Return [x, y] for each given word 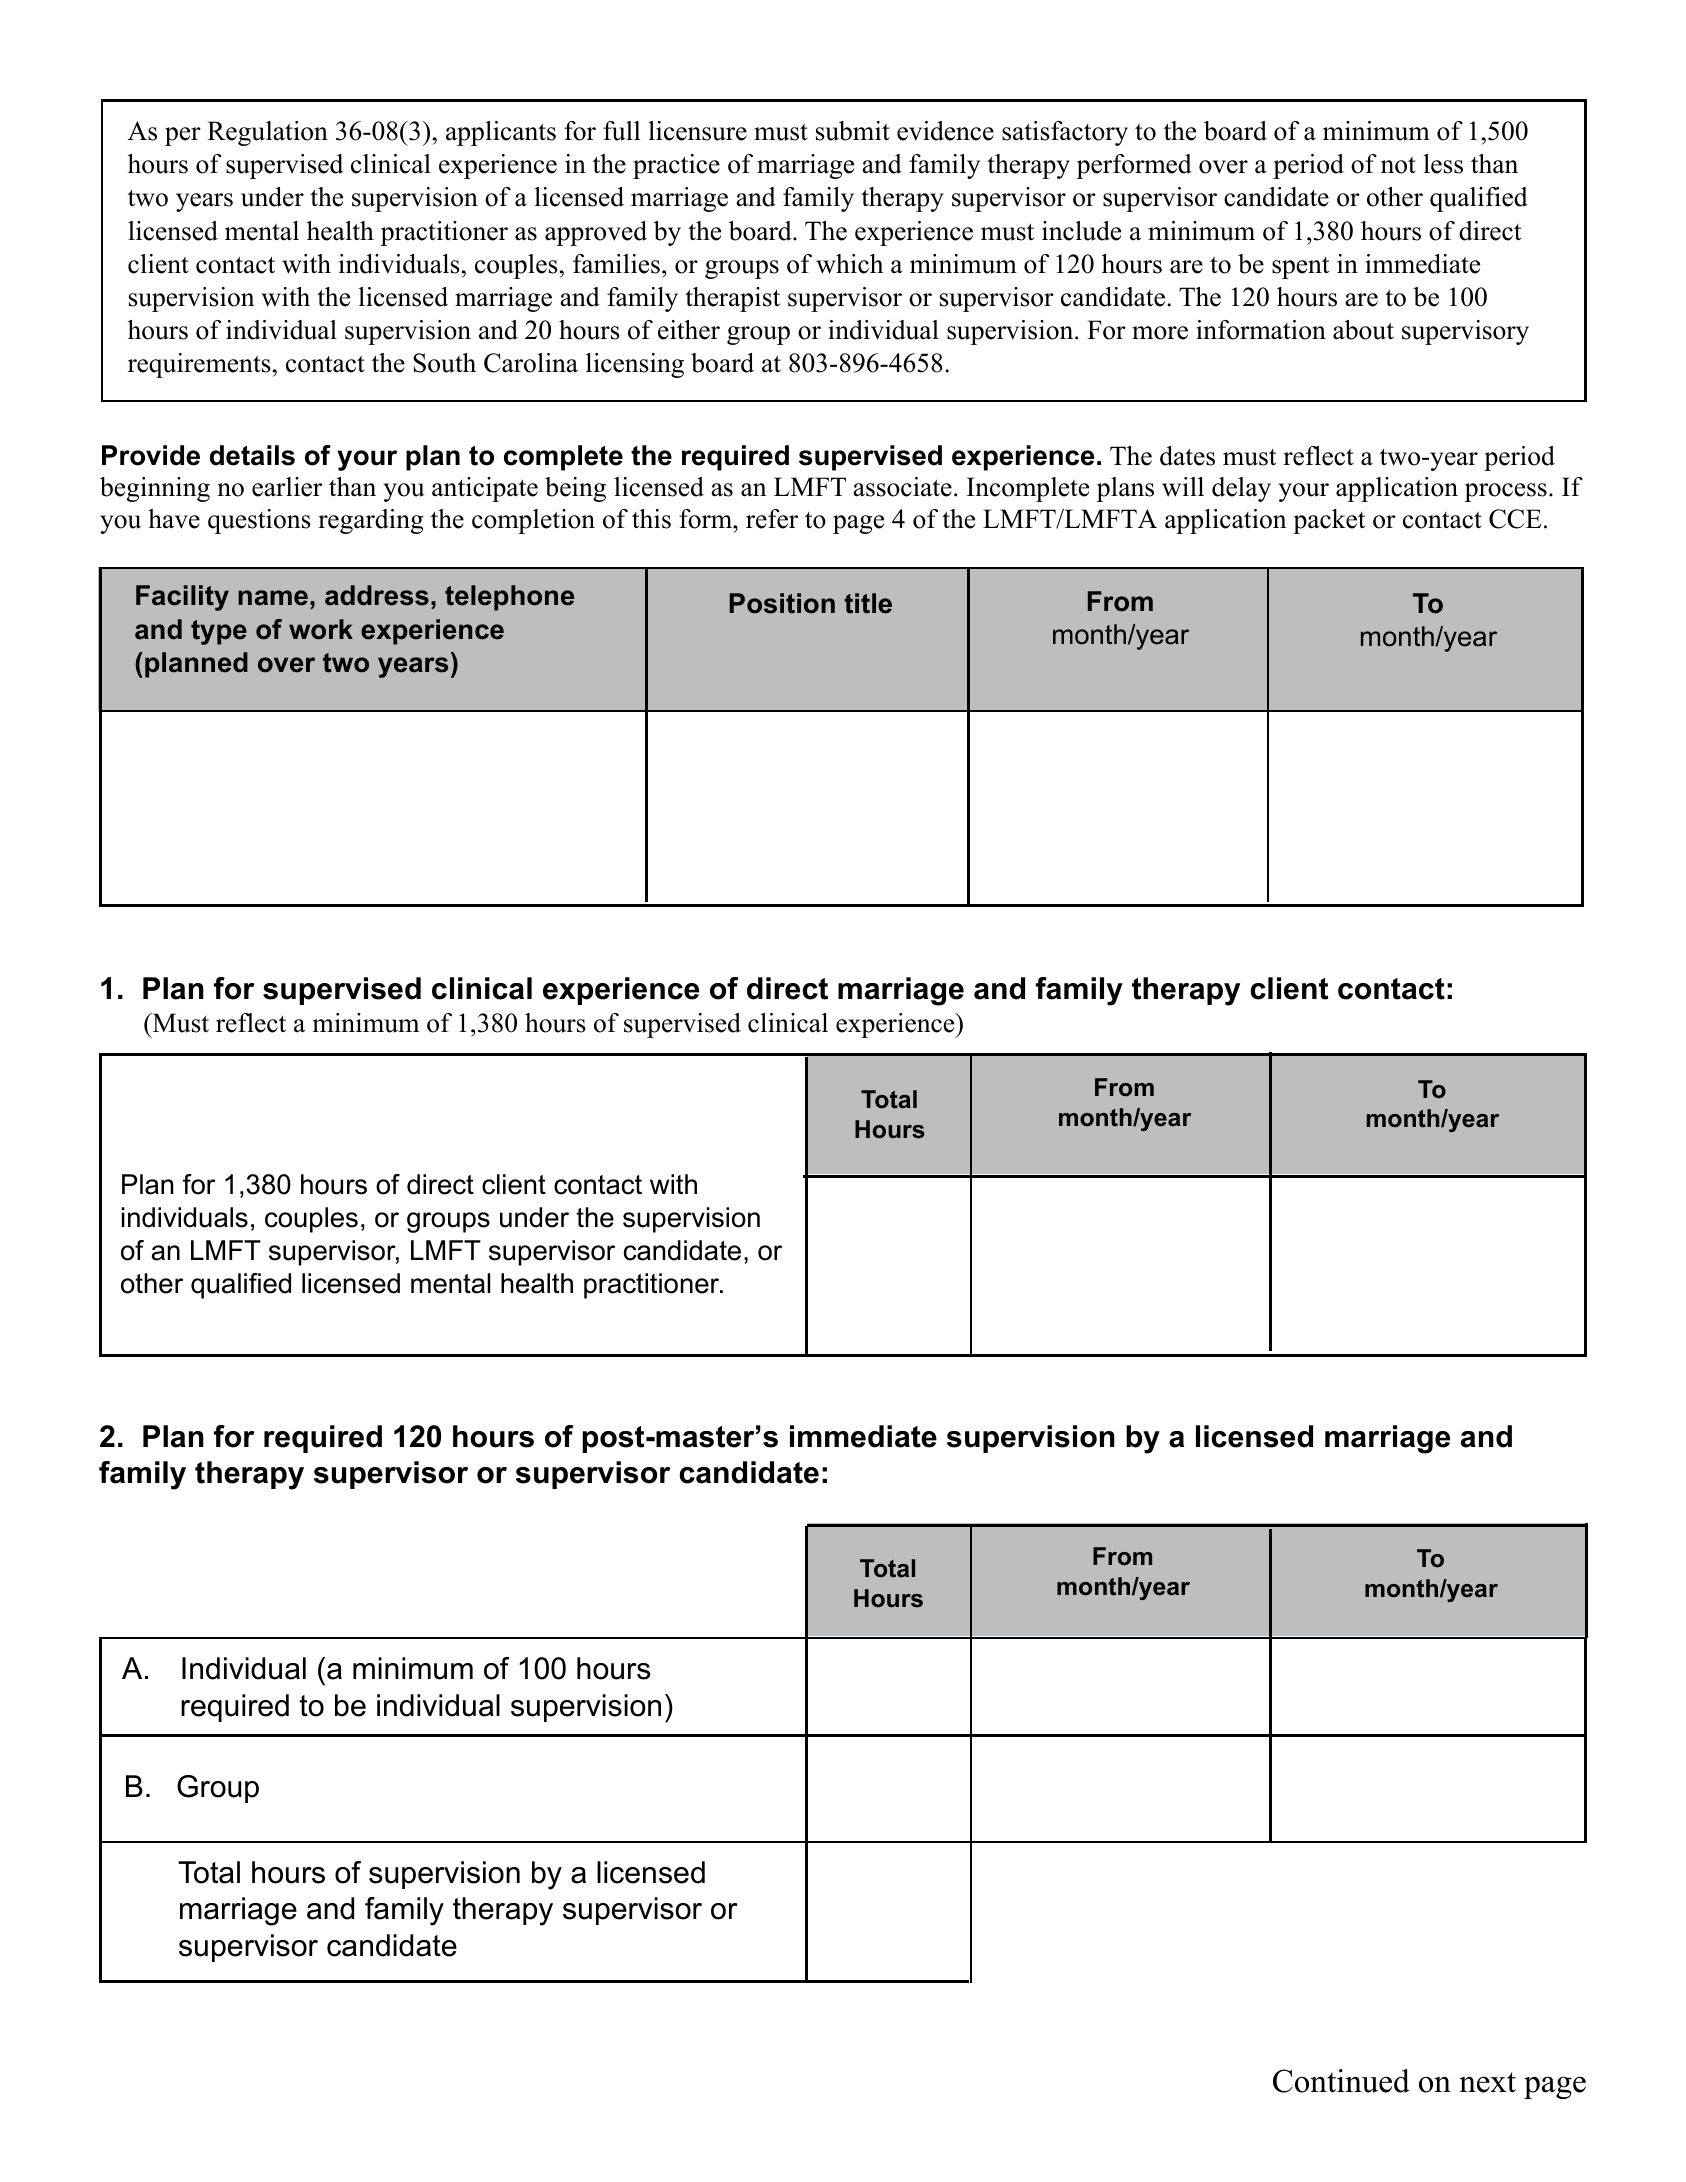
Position [782, 603]
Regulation [267, 133]
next [1487, 2082]
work [321, 629]
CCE [1515, 519]
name [273, 598]
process [1506, 492]
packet [1329, 521]
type [219, 632]
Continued [1341, 2081]
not [1398, 165]
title [868, 603]
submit [853, 131]
